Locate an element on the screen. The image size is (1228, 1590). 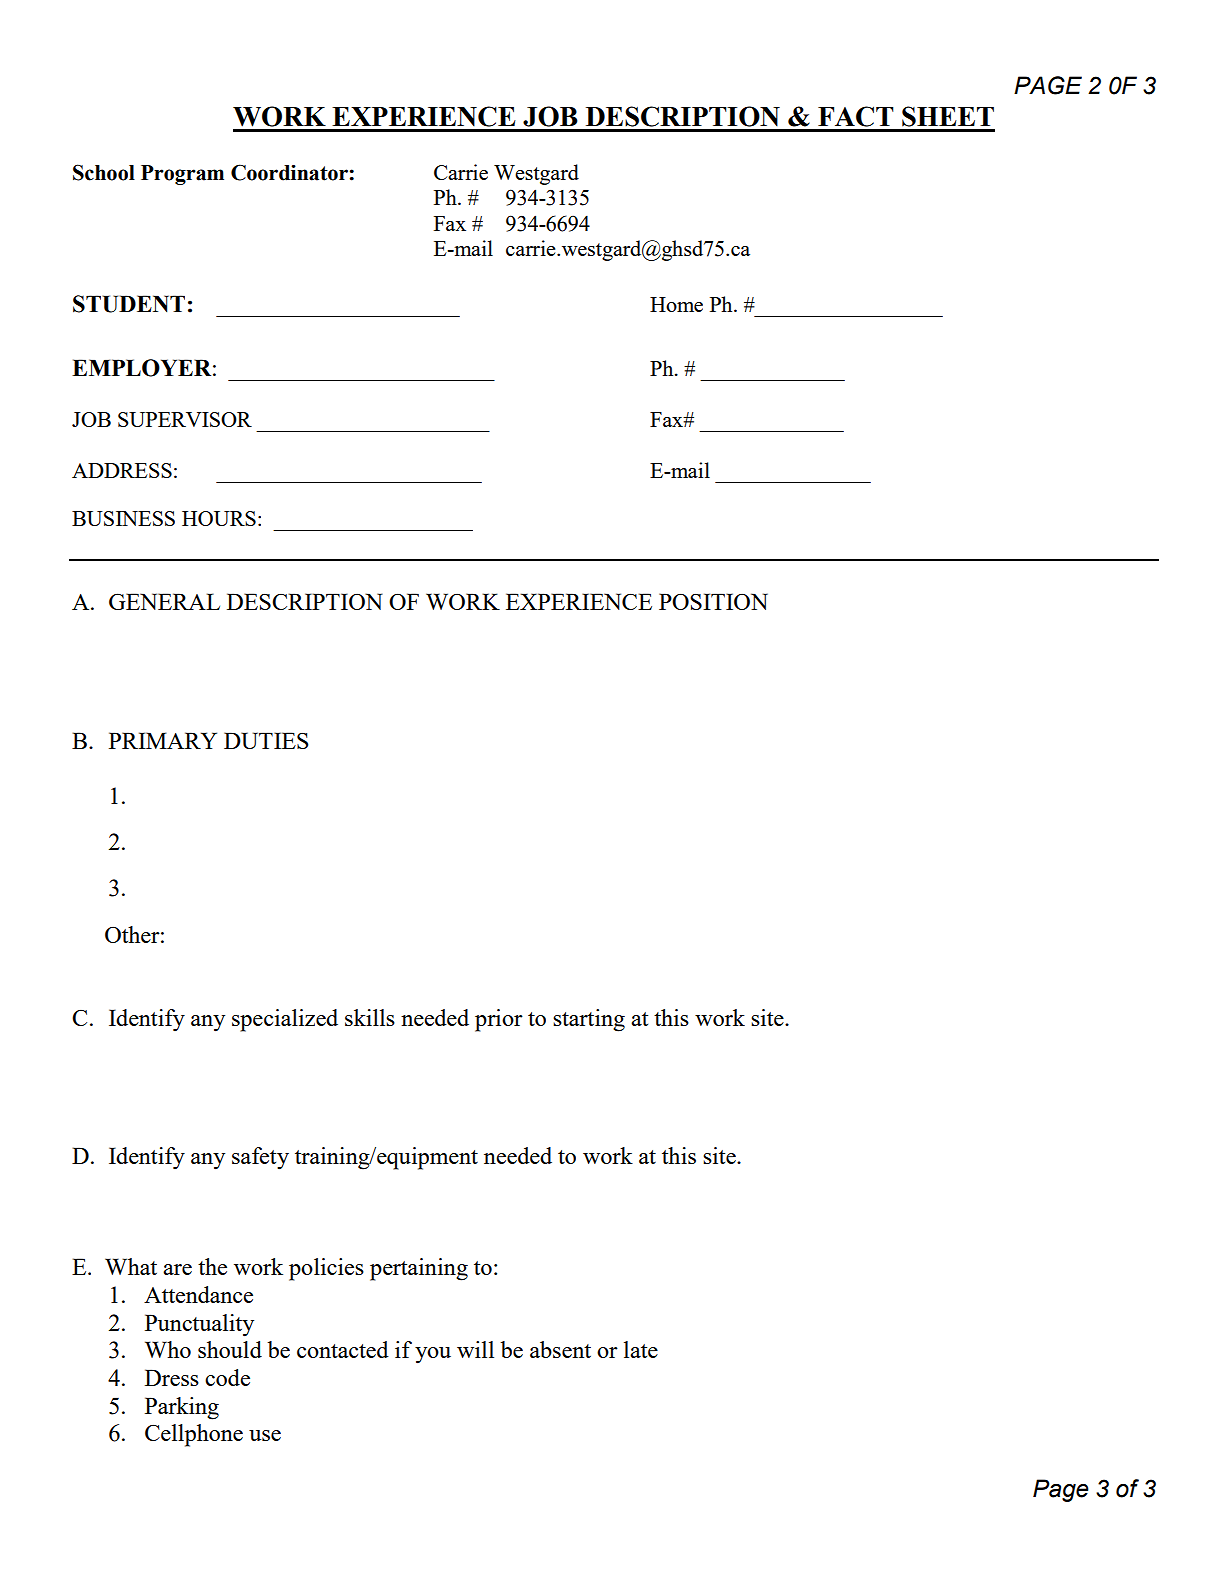
starting is located at coordinates (589, 1020).
